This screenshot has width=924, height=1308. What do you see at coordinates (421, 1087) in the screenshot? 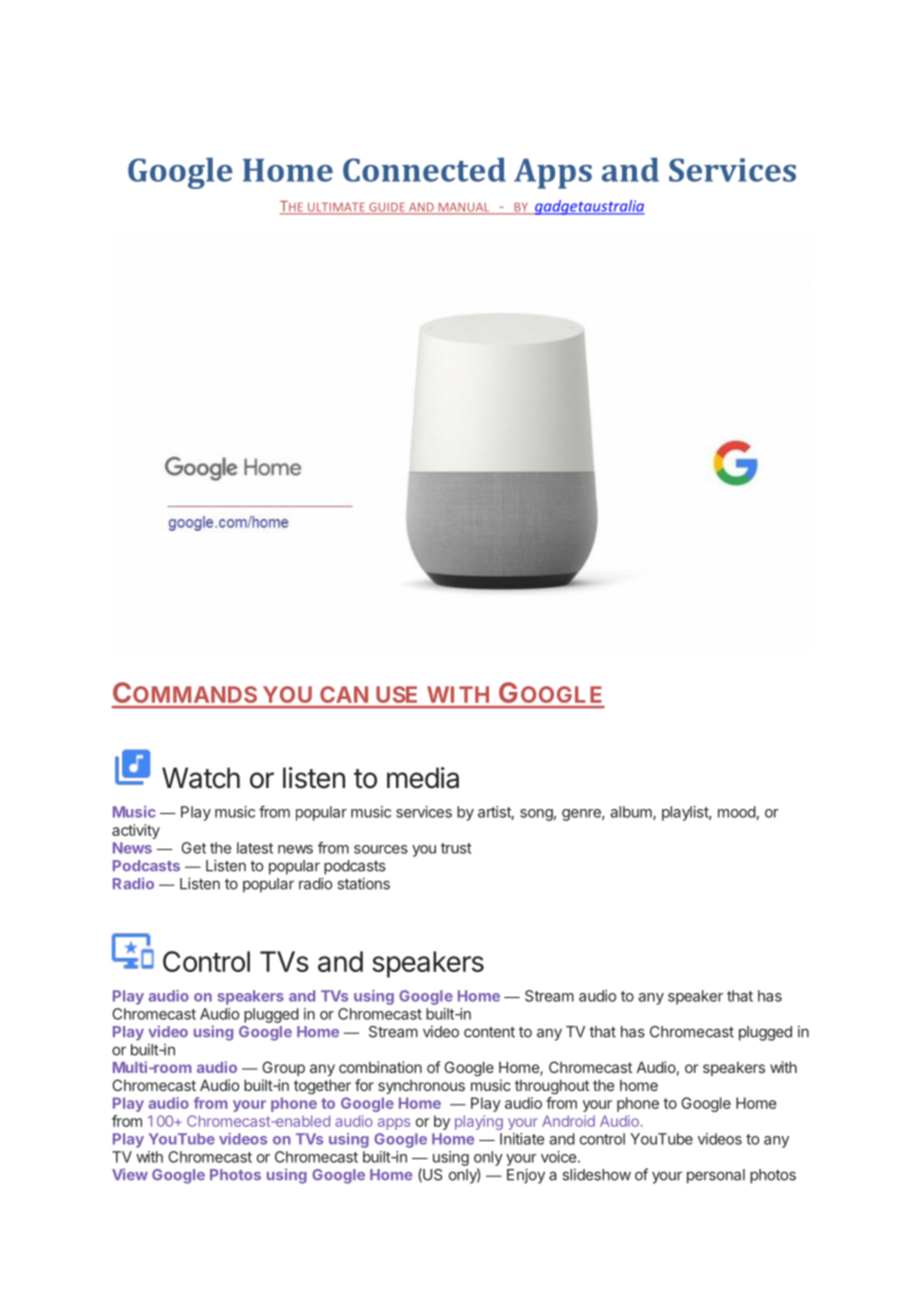
I see `synchronous` at bounding box center [421, 1087].
